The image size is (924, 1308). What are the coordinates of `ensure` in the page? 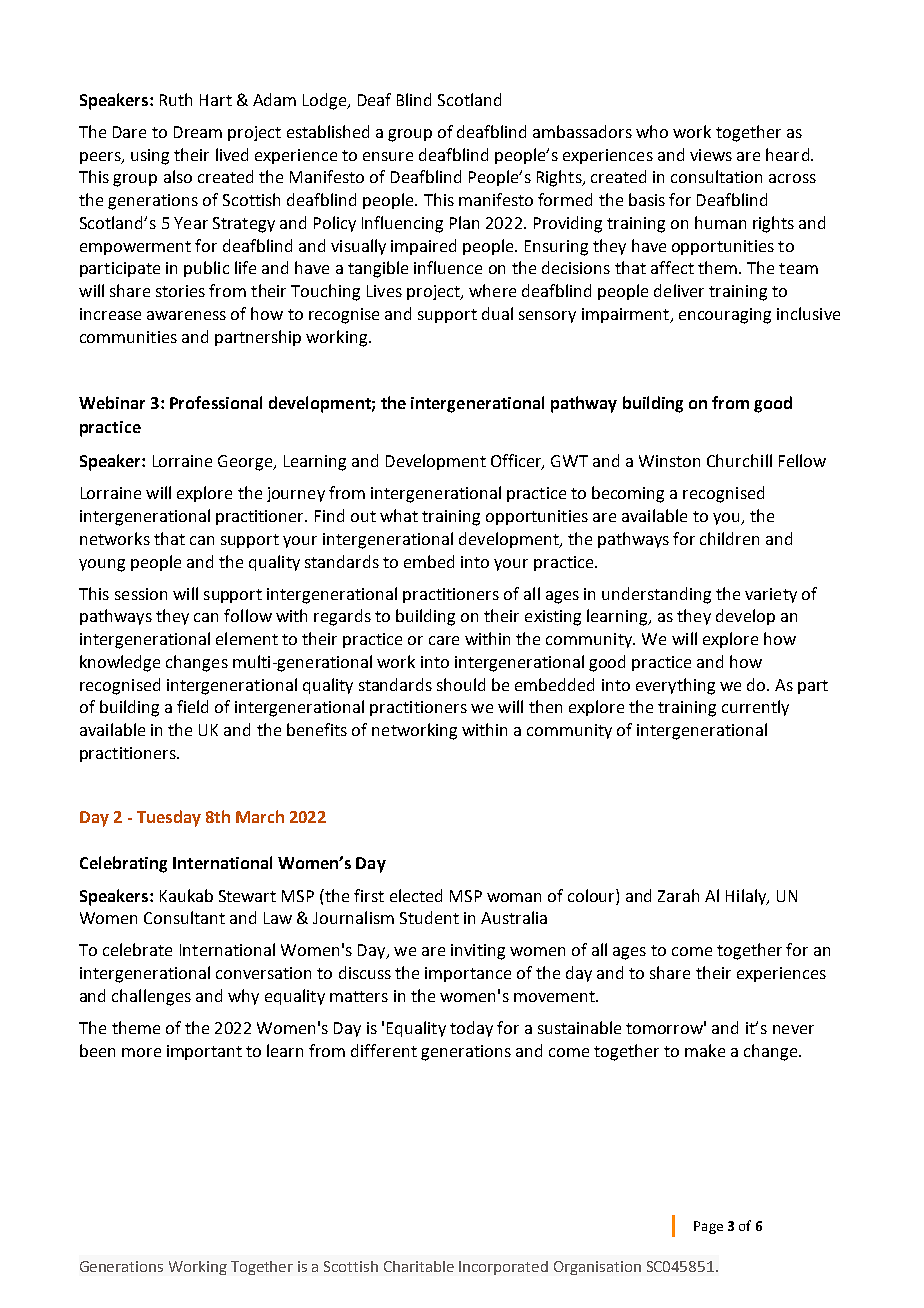 It's located at (388, 156).
